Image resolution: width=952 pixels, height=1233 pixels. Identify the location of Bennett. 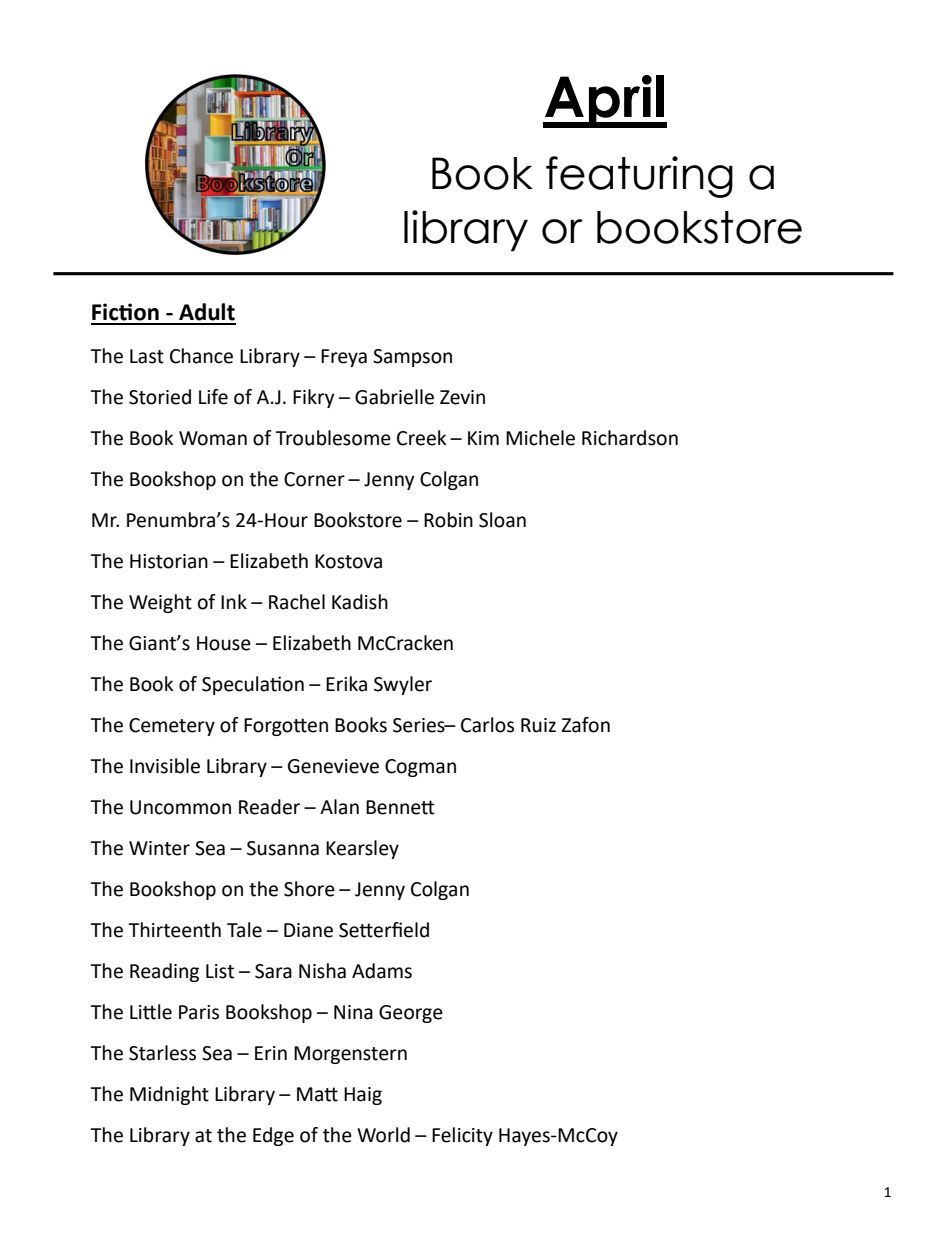
(400, 807).
